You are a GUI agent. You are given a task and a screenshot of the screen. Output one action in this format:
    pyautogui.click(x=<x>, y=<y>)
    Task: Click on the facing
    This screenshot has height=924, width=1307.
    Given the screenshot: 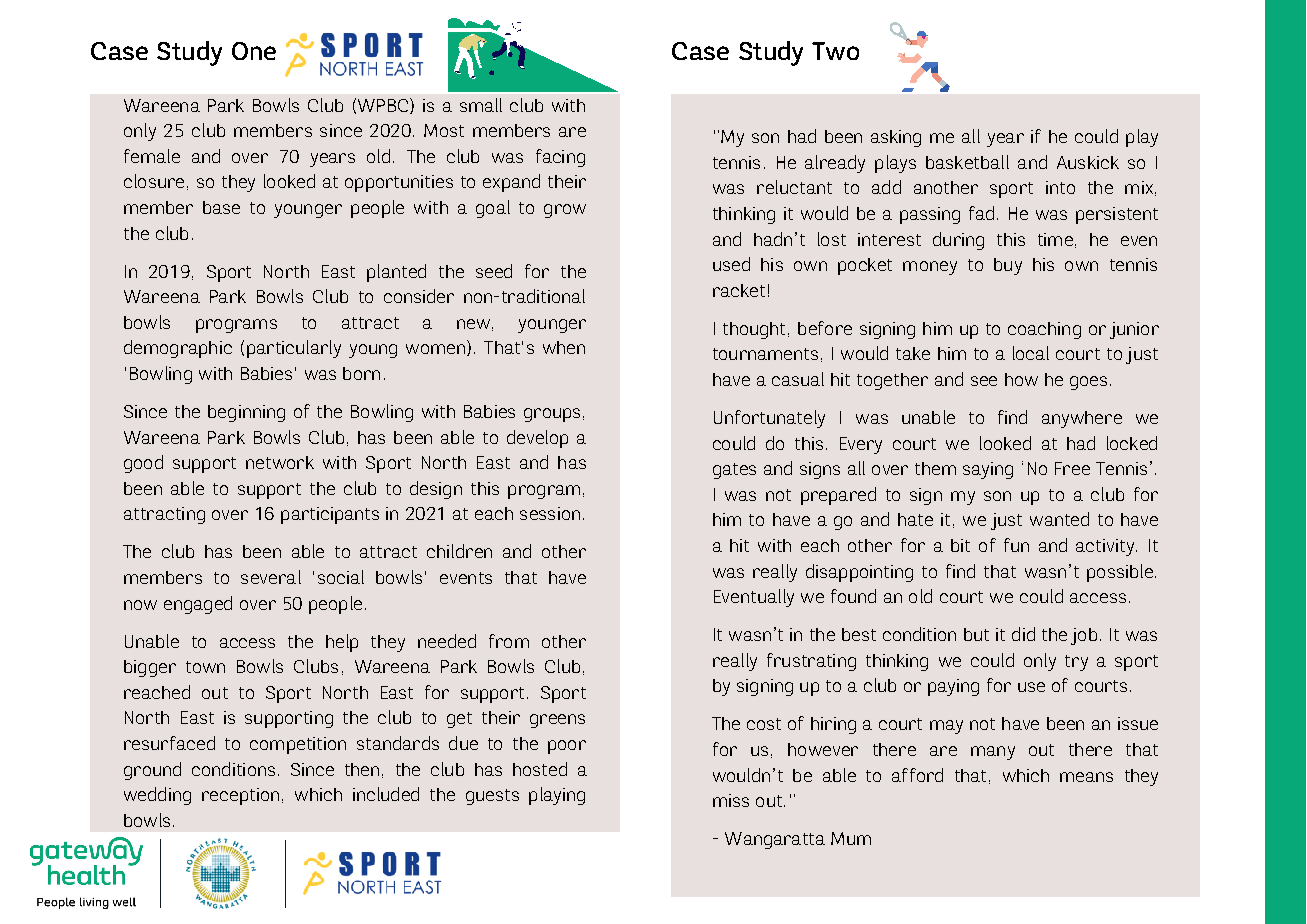 What is the action you would take?
    pyautogui.click(x=560, y=158)
